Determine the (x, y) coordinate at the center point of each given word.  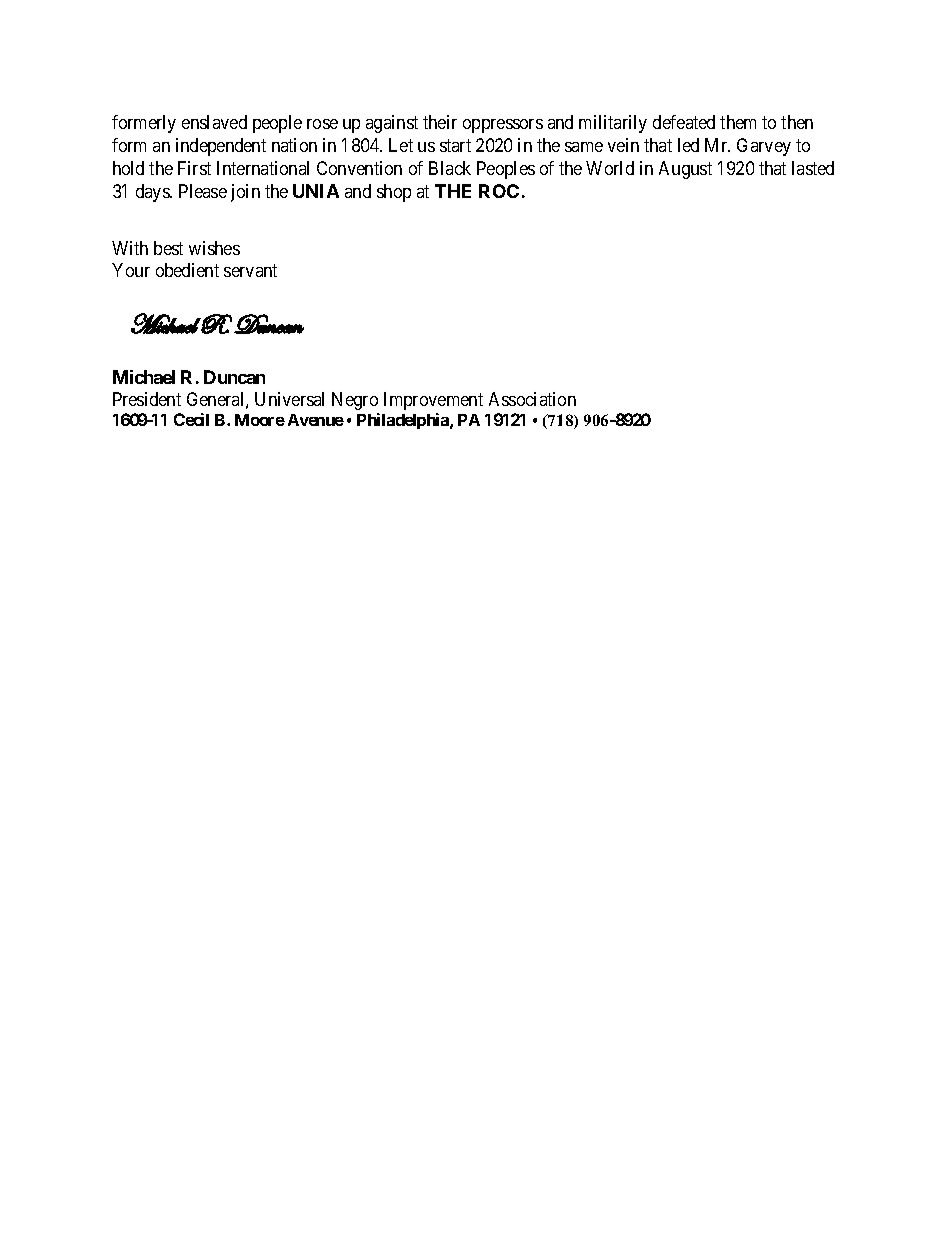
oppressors (503, 126)
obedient (187, 270)
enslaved (214, 122)
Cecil (191, 419)
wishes (214, 248)
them (738, 122)
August (685, 170)
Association (532, 399)
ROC (499, 191)
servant (250, 270)
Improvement (433, 401)
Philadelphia (404, 421)
